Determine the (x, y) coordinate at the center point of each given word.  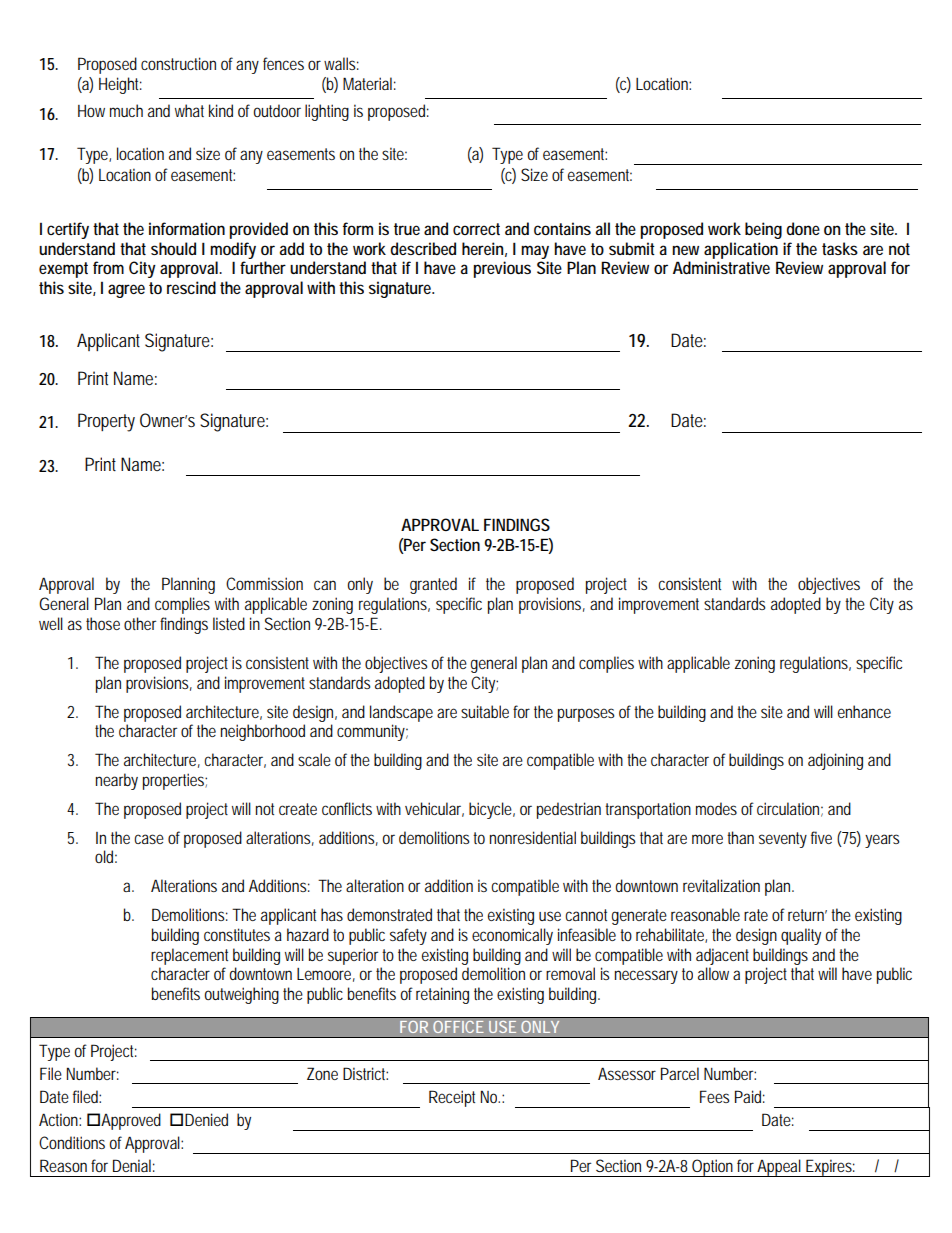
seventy (783, 840)
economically (512, 936)
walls (341, 63)
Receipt (452, 1098)
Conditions (72, 1142)
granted (433, 585)
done (803, 228)
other (140, 623)
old (106, 856)
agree (126, 291)
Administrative (721, 267)
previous (502, 269)
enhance (864, 711)
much (126, 110)
